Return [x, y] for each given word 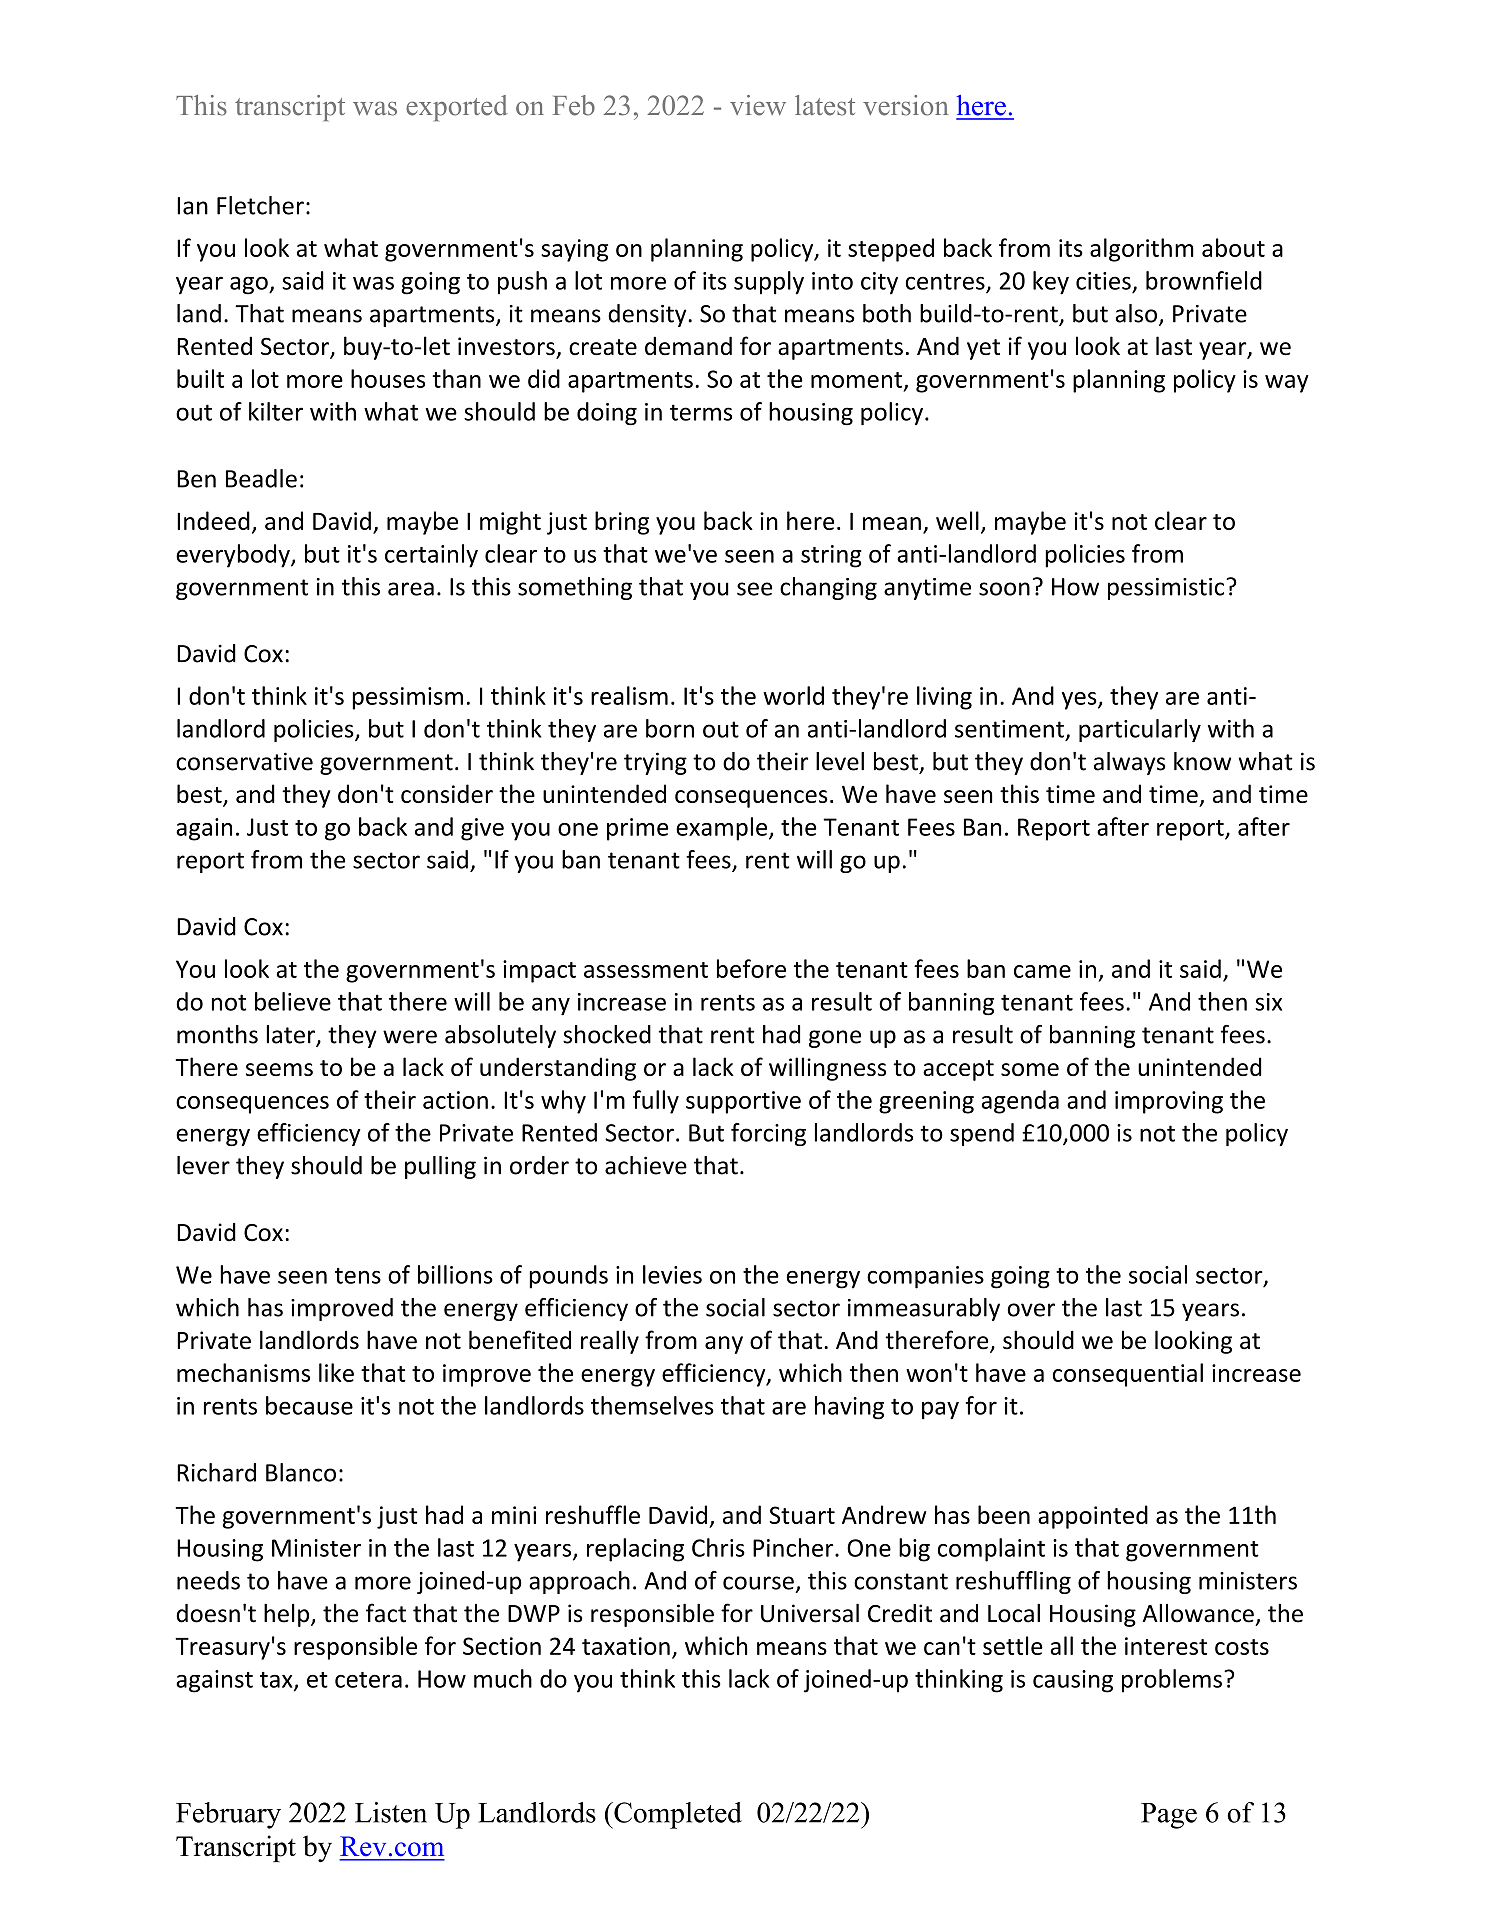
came [1042, 971]
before [751, 968]
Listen [391, 1812]
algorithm [1142, 250]
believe [293, 1001]
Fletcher [260, 205]
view [758, 105]
